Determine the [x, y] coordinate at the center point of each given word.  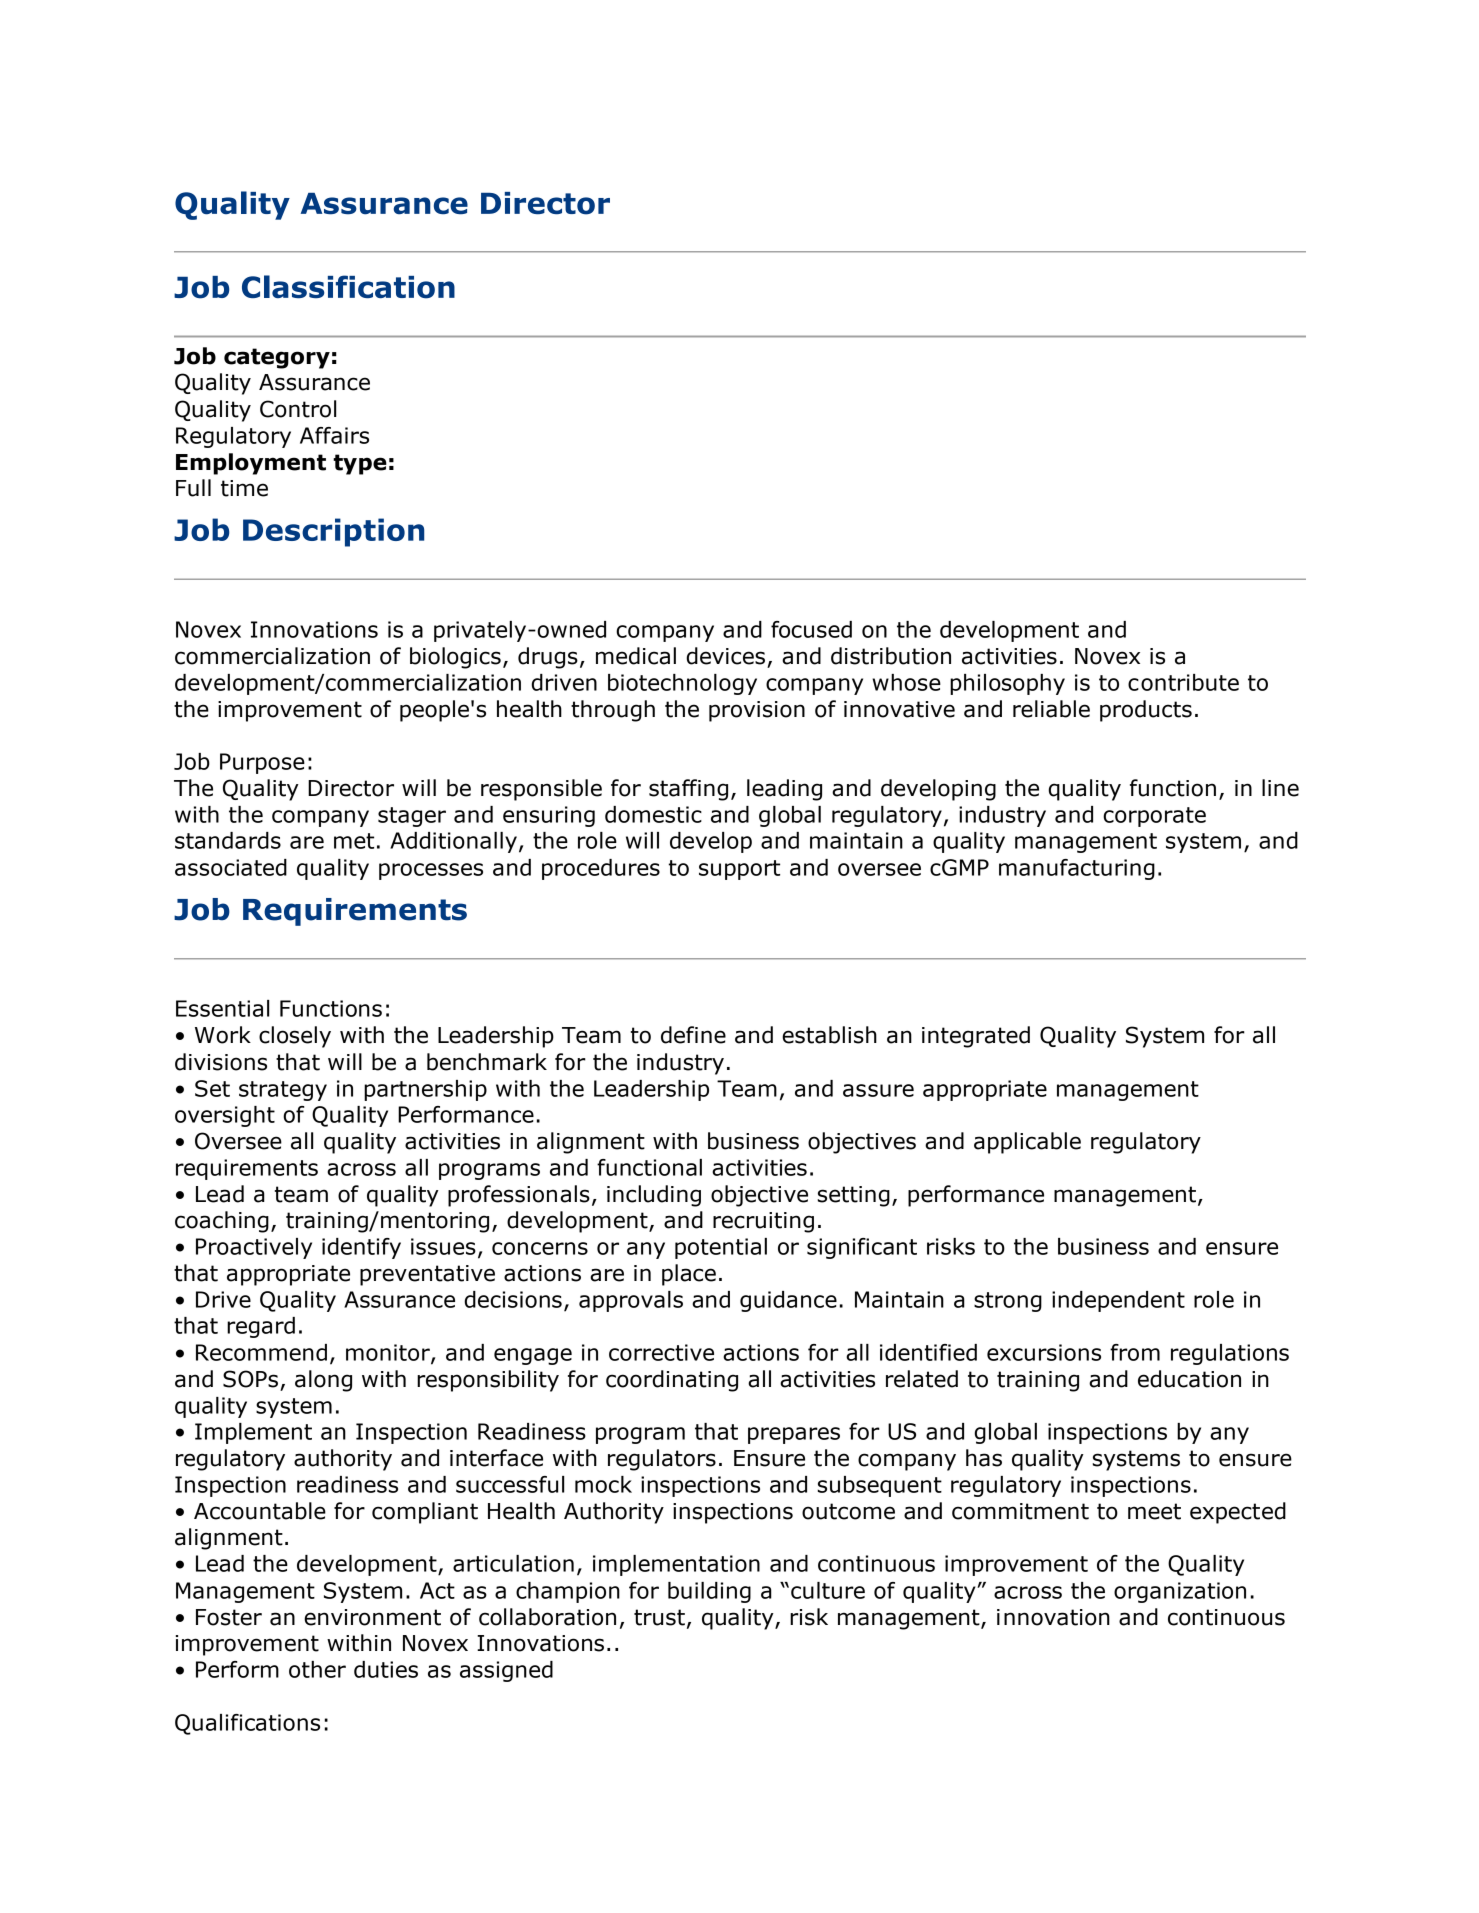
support [739, 870]
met [354, 841]
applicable [1027, 1143]
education [1189, 1379]
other [317, 1669]
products [1146, 711]
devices [725, 656]
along [323, 1381]
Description [333, 532]
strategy [283, 1091]
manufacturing [1077, 869]
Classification [348, 287]
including [654, 1196]
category [277, 358]
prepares [794, 1435]
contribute [1183, 682]
